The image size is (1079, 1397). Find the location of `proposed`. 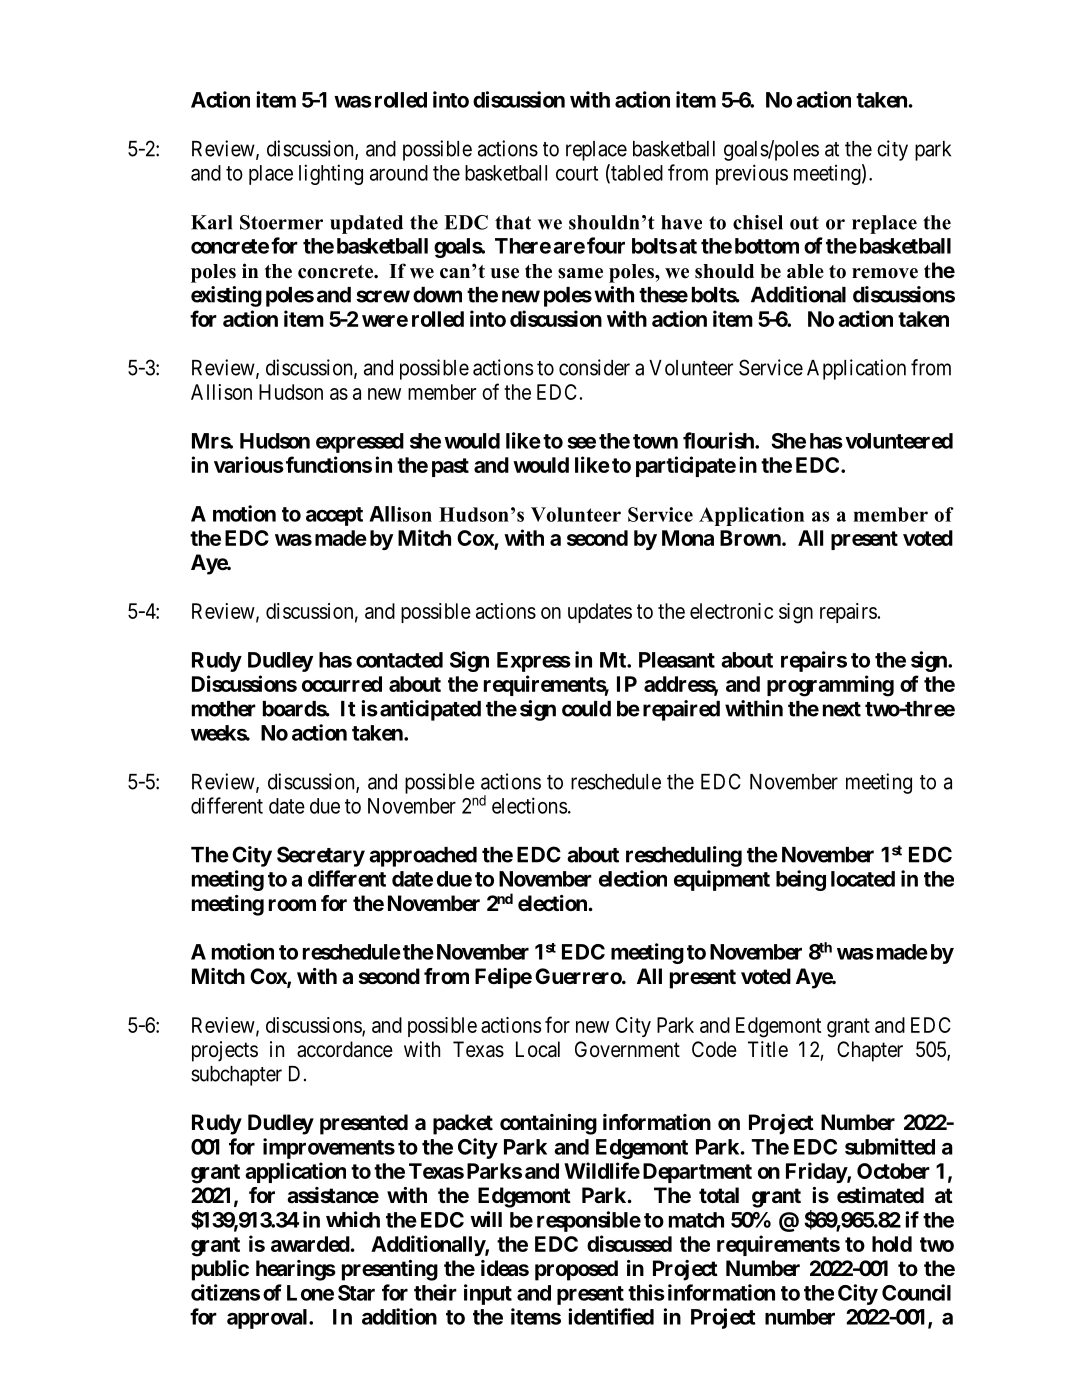

proposed is located at coordinates (576, 1270).
